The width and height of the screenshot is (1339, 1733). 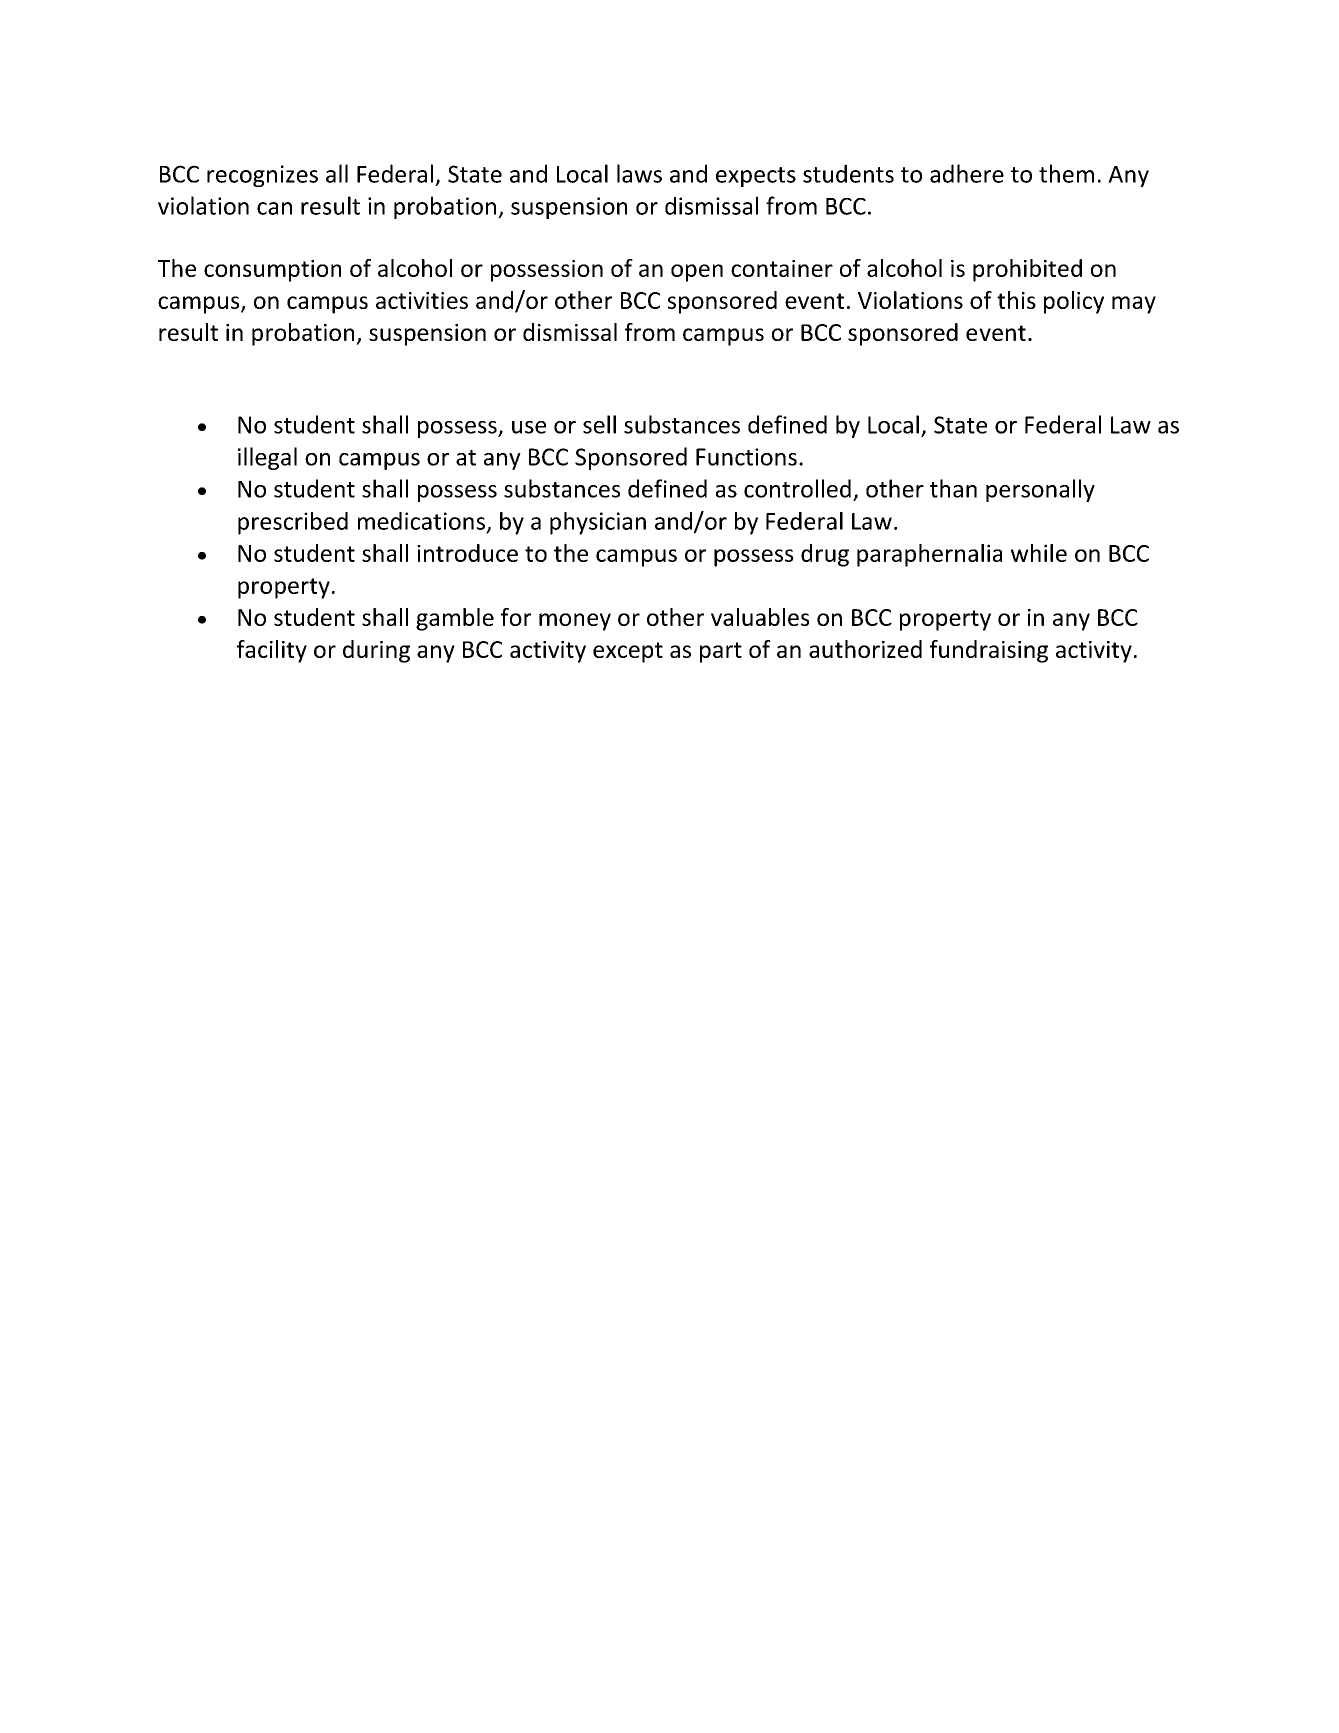 What do you see at coordinates (262, 176) in the screenshot?
I see `recognizes` at bounding box center [262, 176].
